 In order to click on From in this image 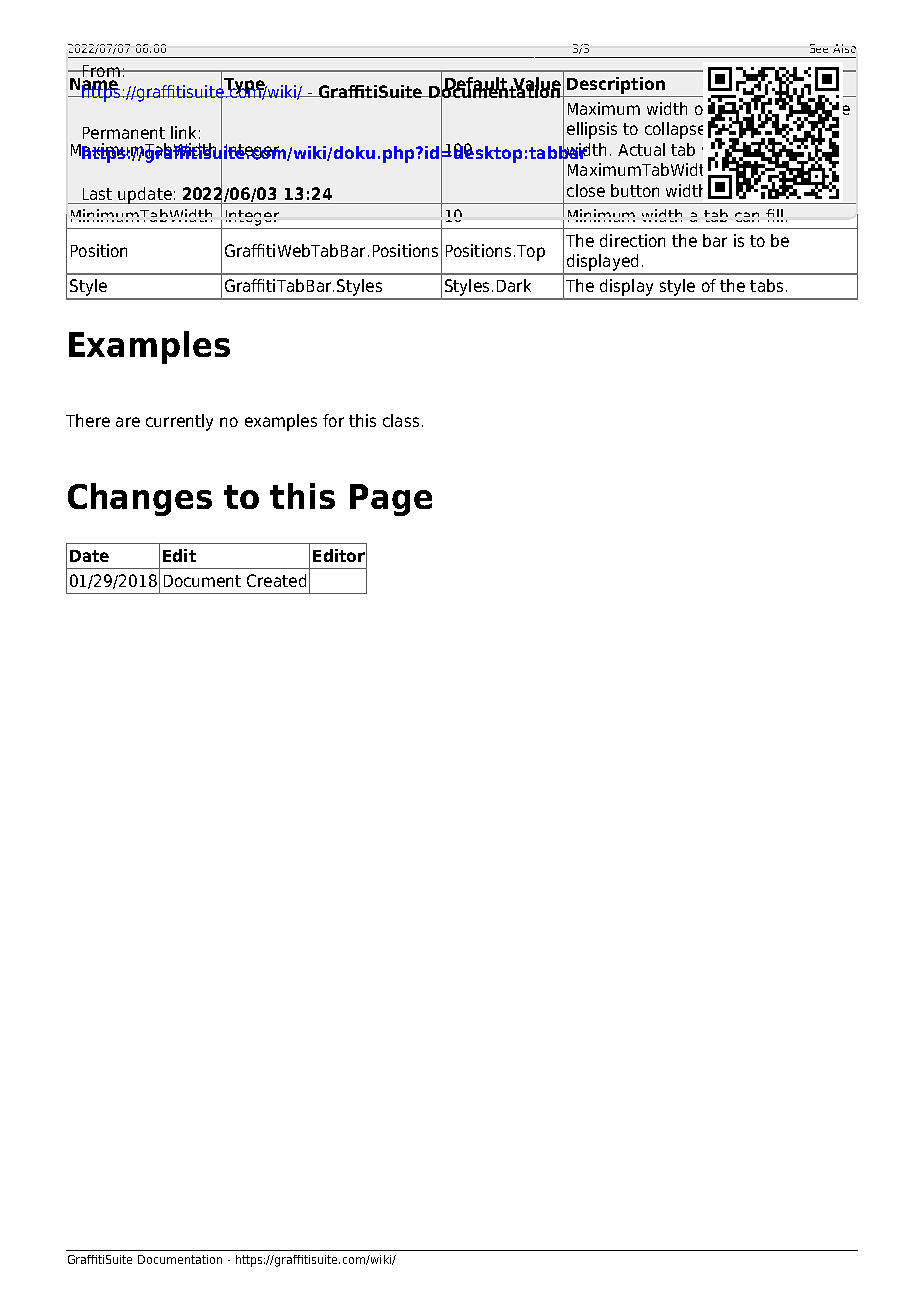, I will do `click(101, 71)`.
